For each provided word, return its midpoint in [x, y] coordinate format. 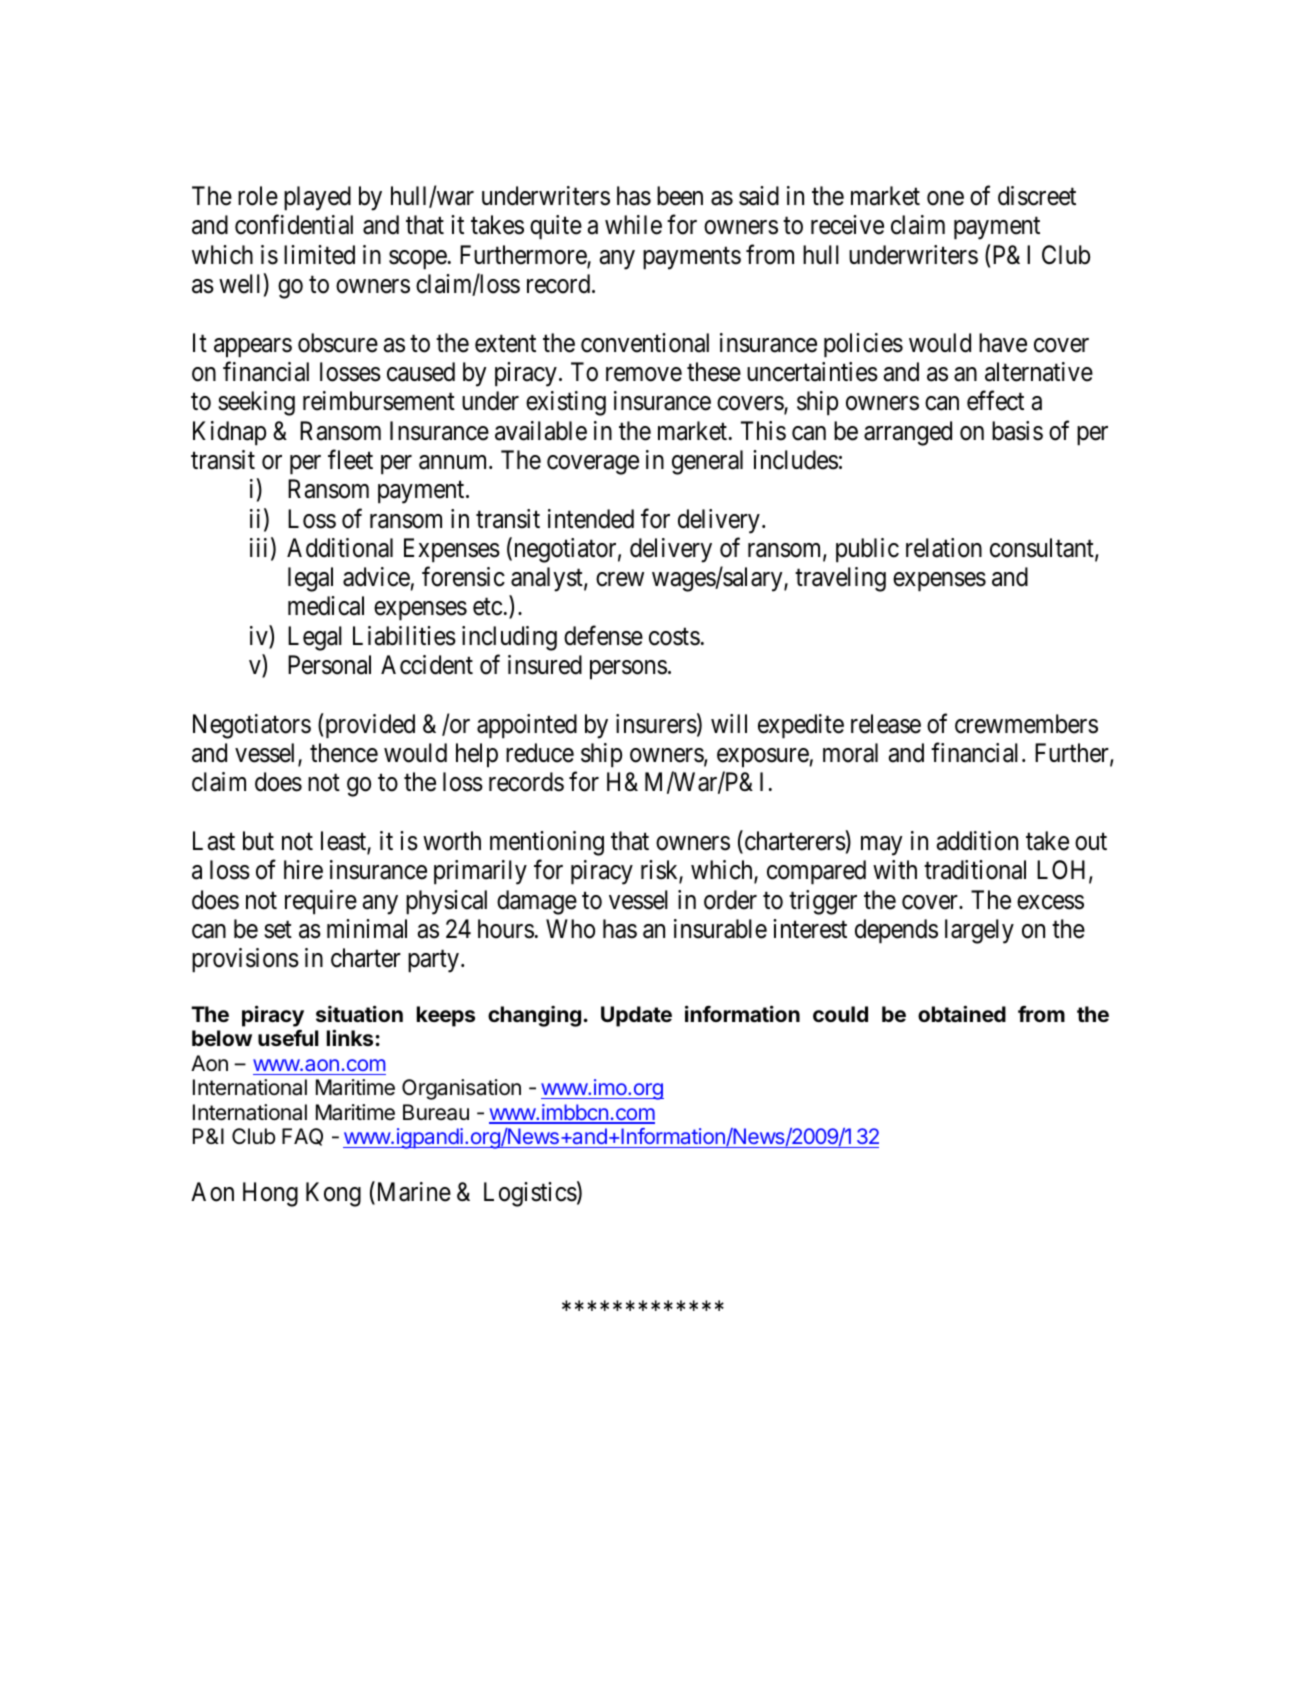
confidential [294, 225]
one [945, 198]
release [886, 724]
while [633, 225]
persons [628, 670]
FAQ [302, 1137]
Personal [329, 665]
